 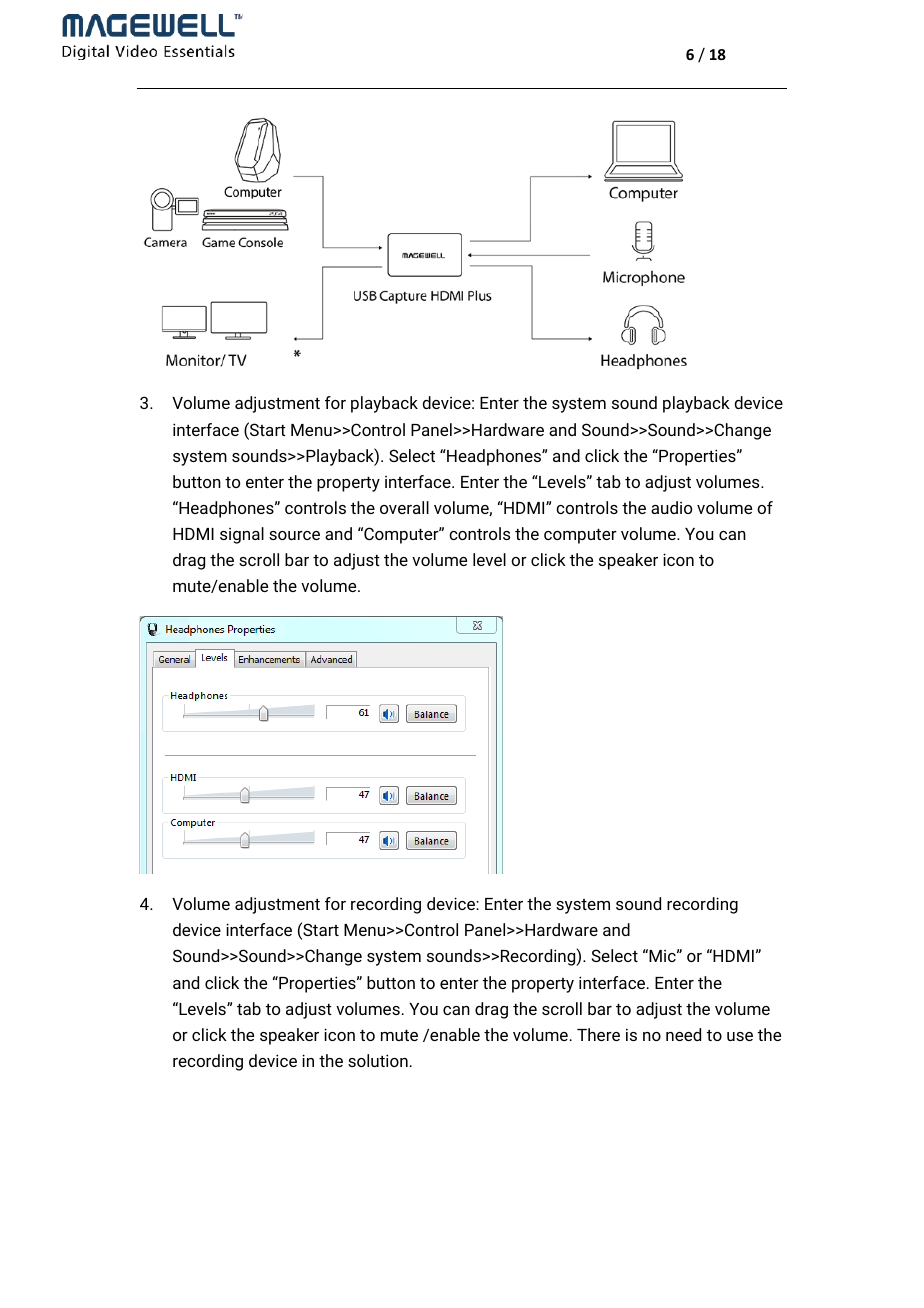 What do you see at coordinates (294, 535) in the document?
I see `source` at bounding box center [294, 535].
